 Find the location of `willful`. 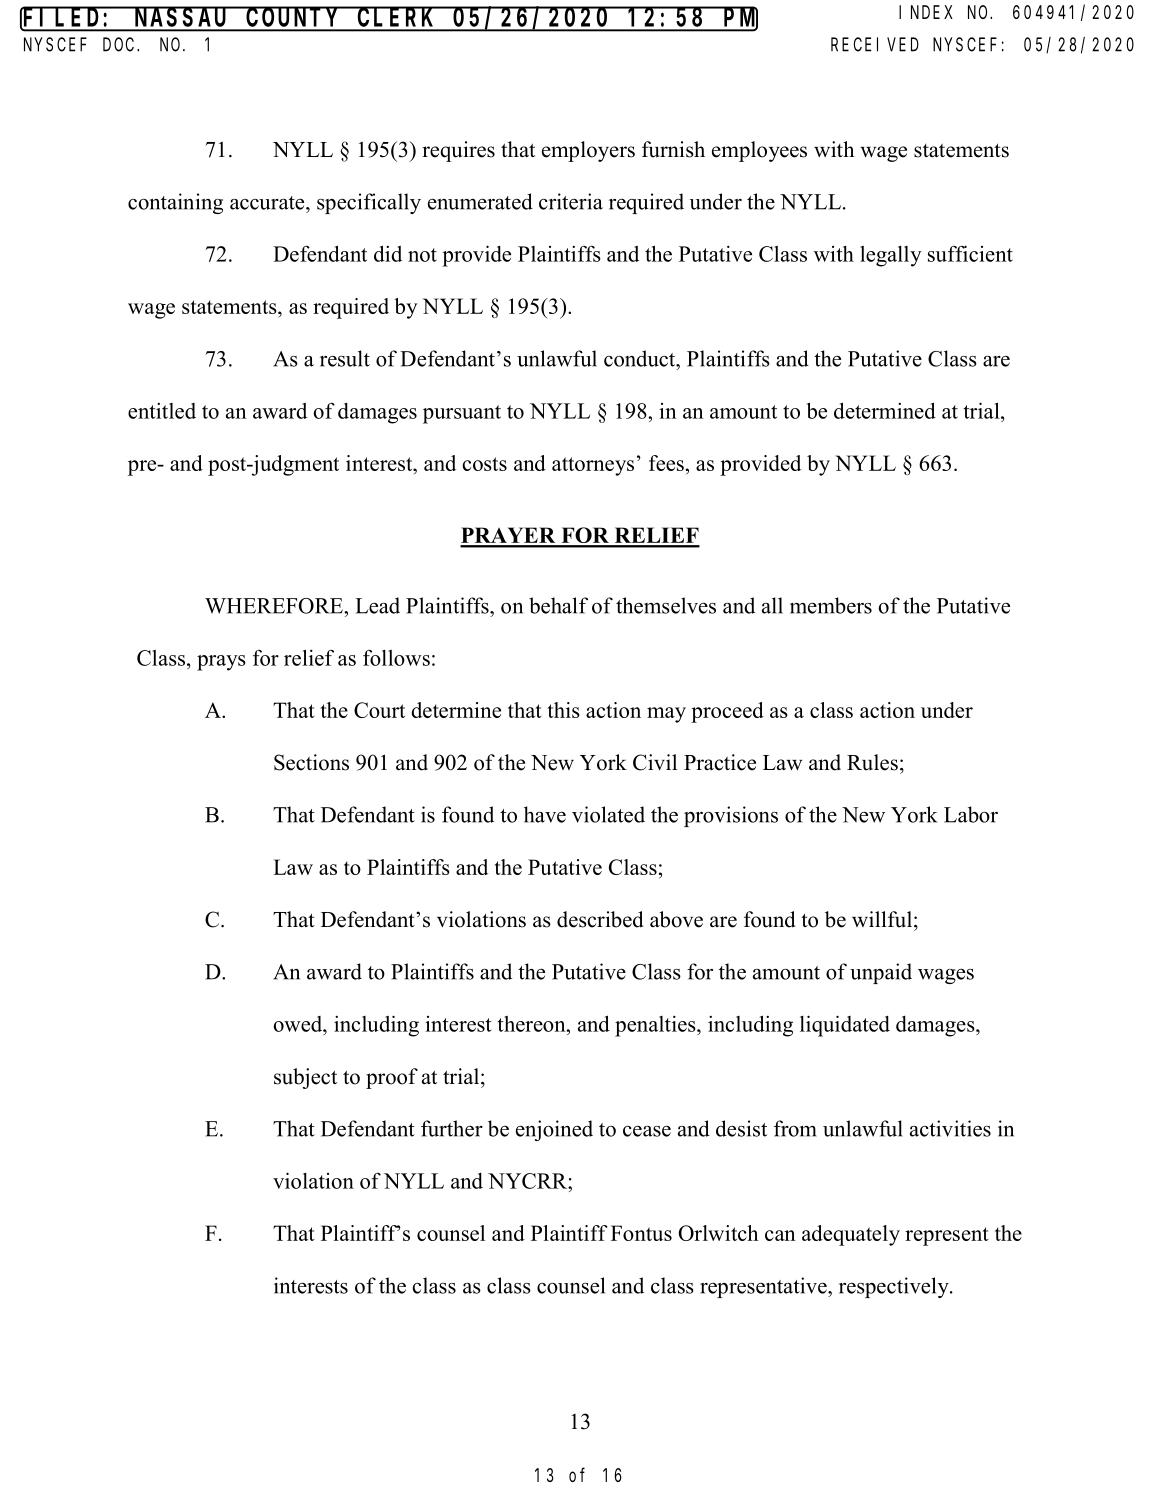

willful is located at coordinates (882, 919).
